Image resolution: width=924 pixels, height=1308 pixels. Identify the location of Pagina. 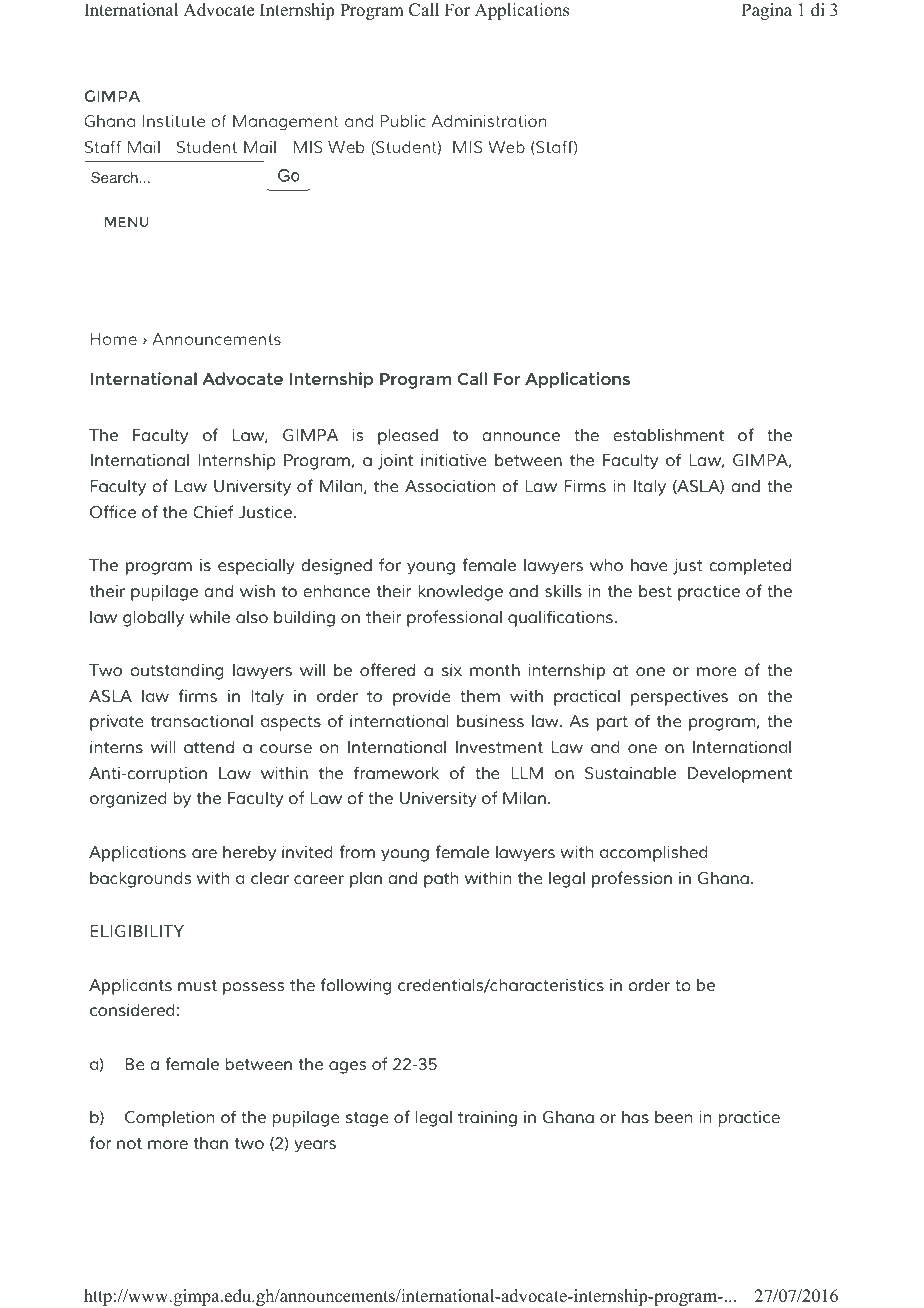
(767, 11).
